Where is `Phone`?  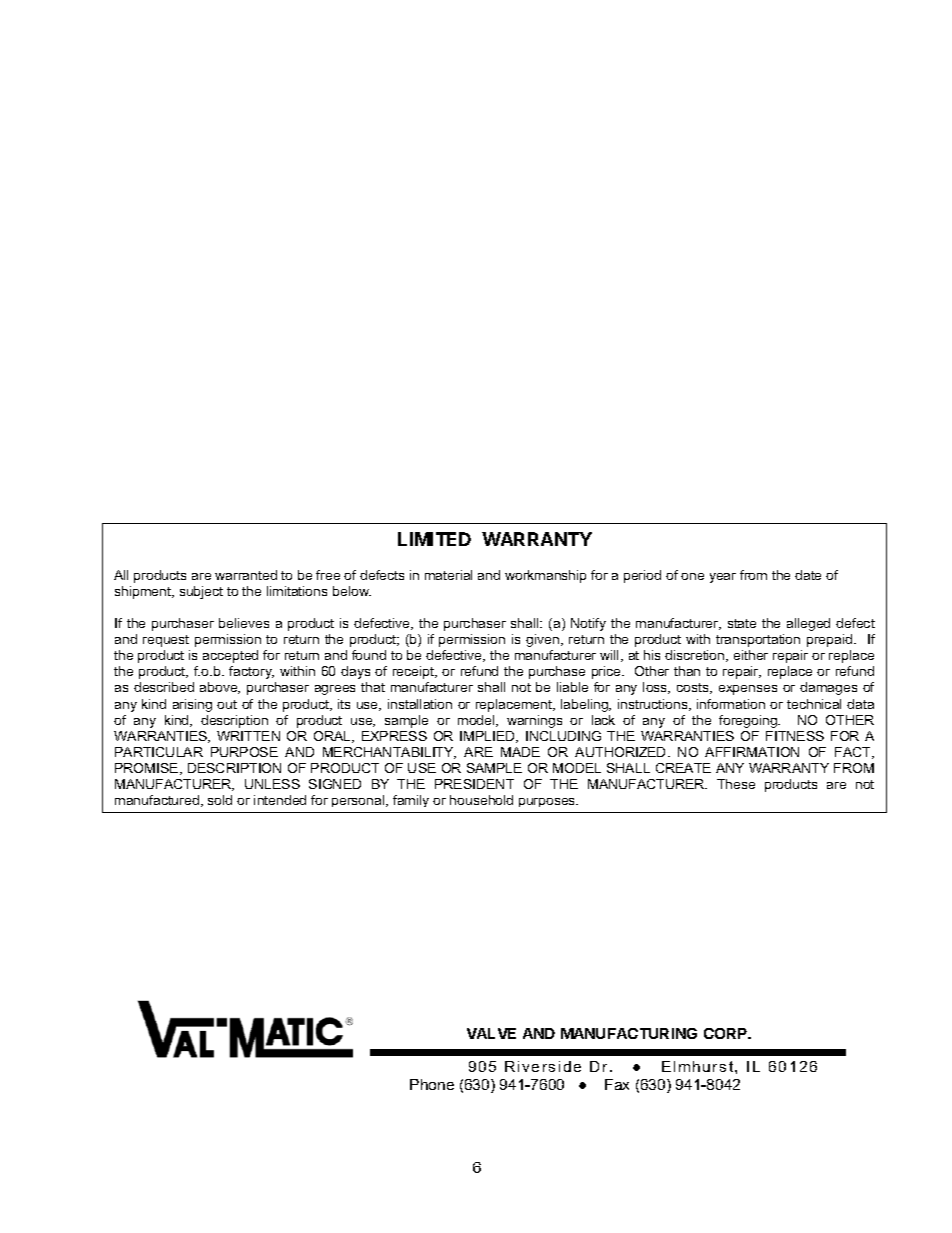
Phone is located at coordinates (432, 1084).
